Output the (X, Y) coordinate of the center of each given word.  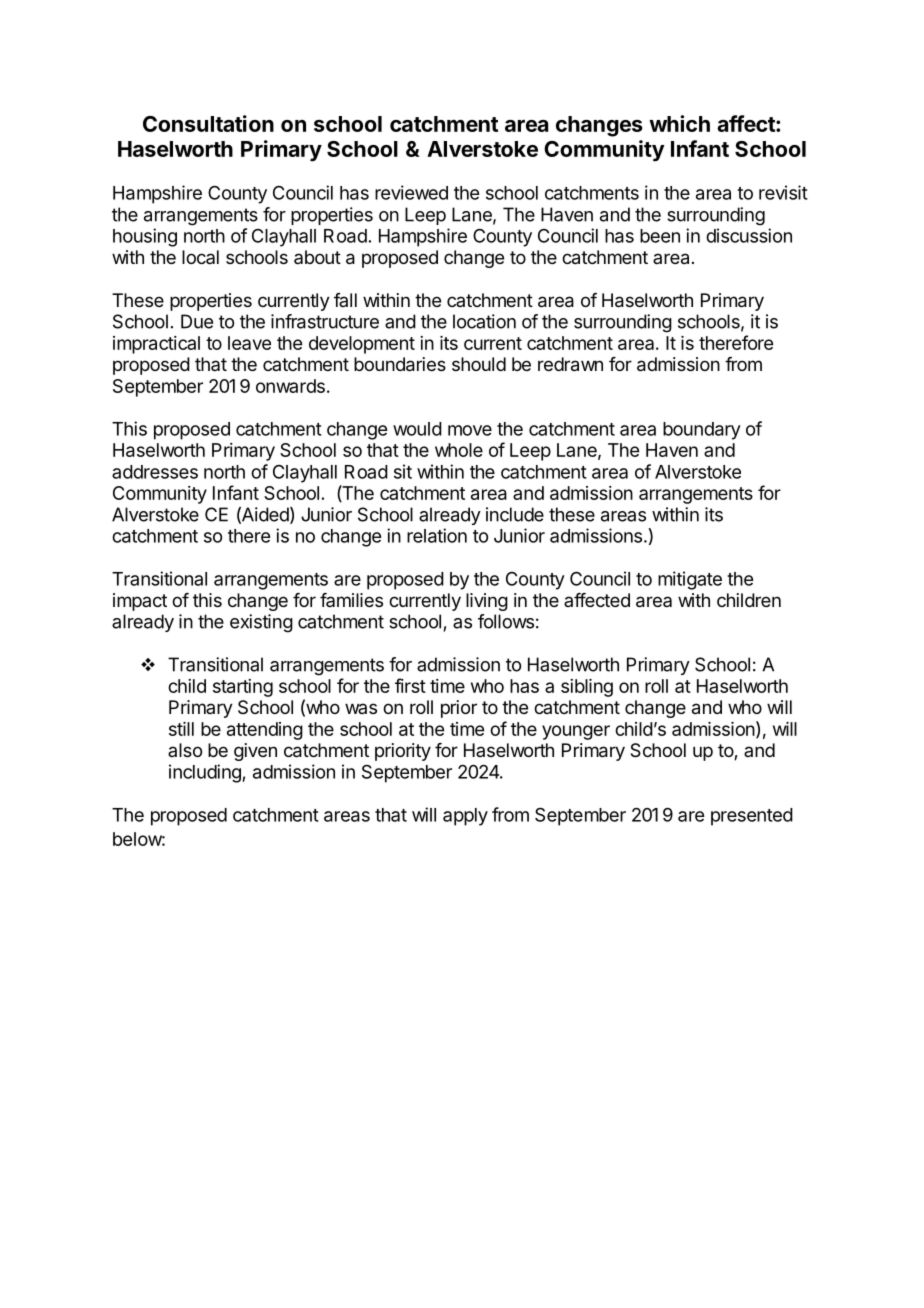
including (206, 773)
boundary (702, 431)
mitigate (690, 580)
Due (197, 321)
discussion (749, 235)
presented (752, 817)
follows (506, 621)
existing (261, 623)
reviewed (411, 192)
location (484, 321)
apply (465, 817)
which (679, 123)
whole (459, 450)
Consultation (208, 123)
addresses (155, 472)
